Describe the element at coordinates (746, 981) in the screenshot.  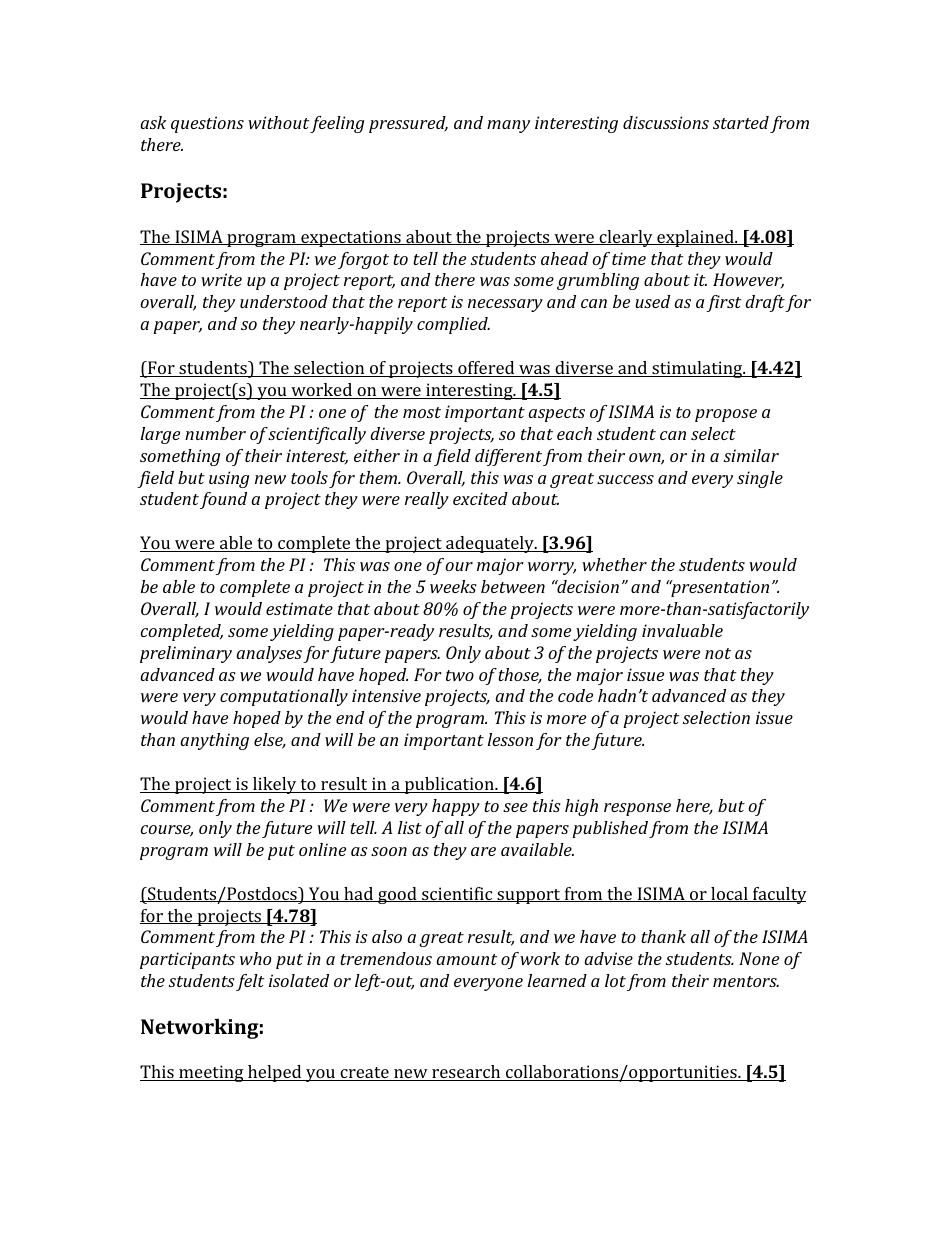
I see `mentors` at that location.
